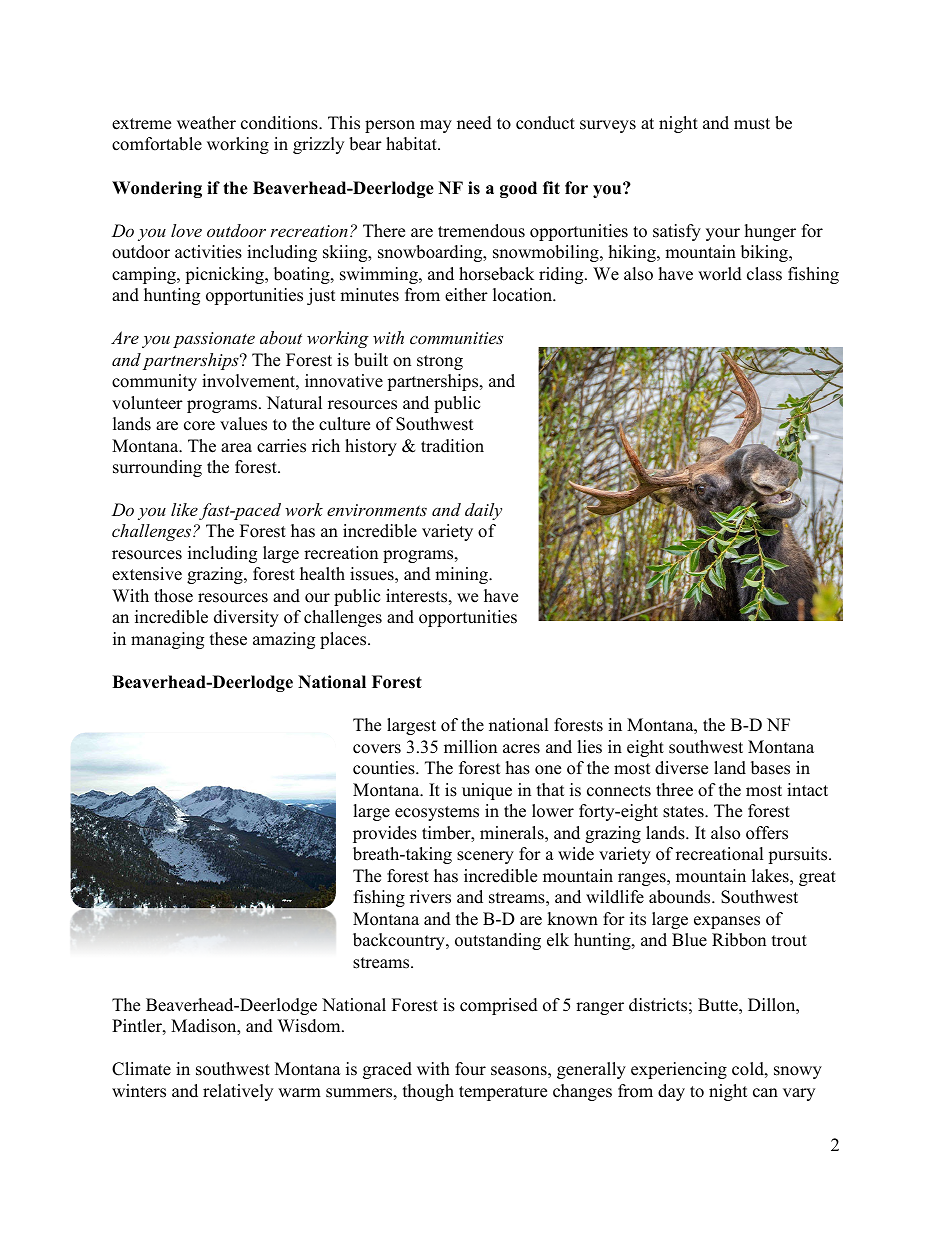 Image resolution: width=952 pixels, height=1233 pixels. Describe the element at coordinates (720, 274) in the screenshot. I see `world` at that location.
